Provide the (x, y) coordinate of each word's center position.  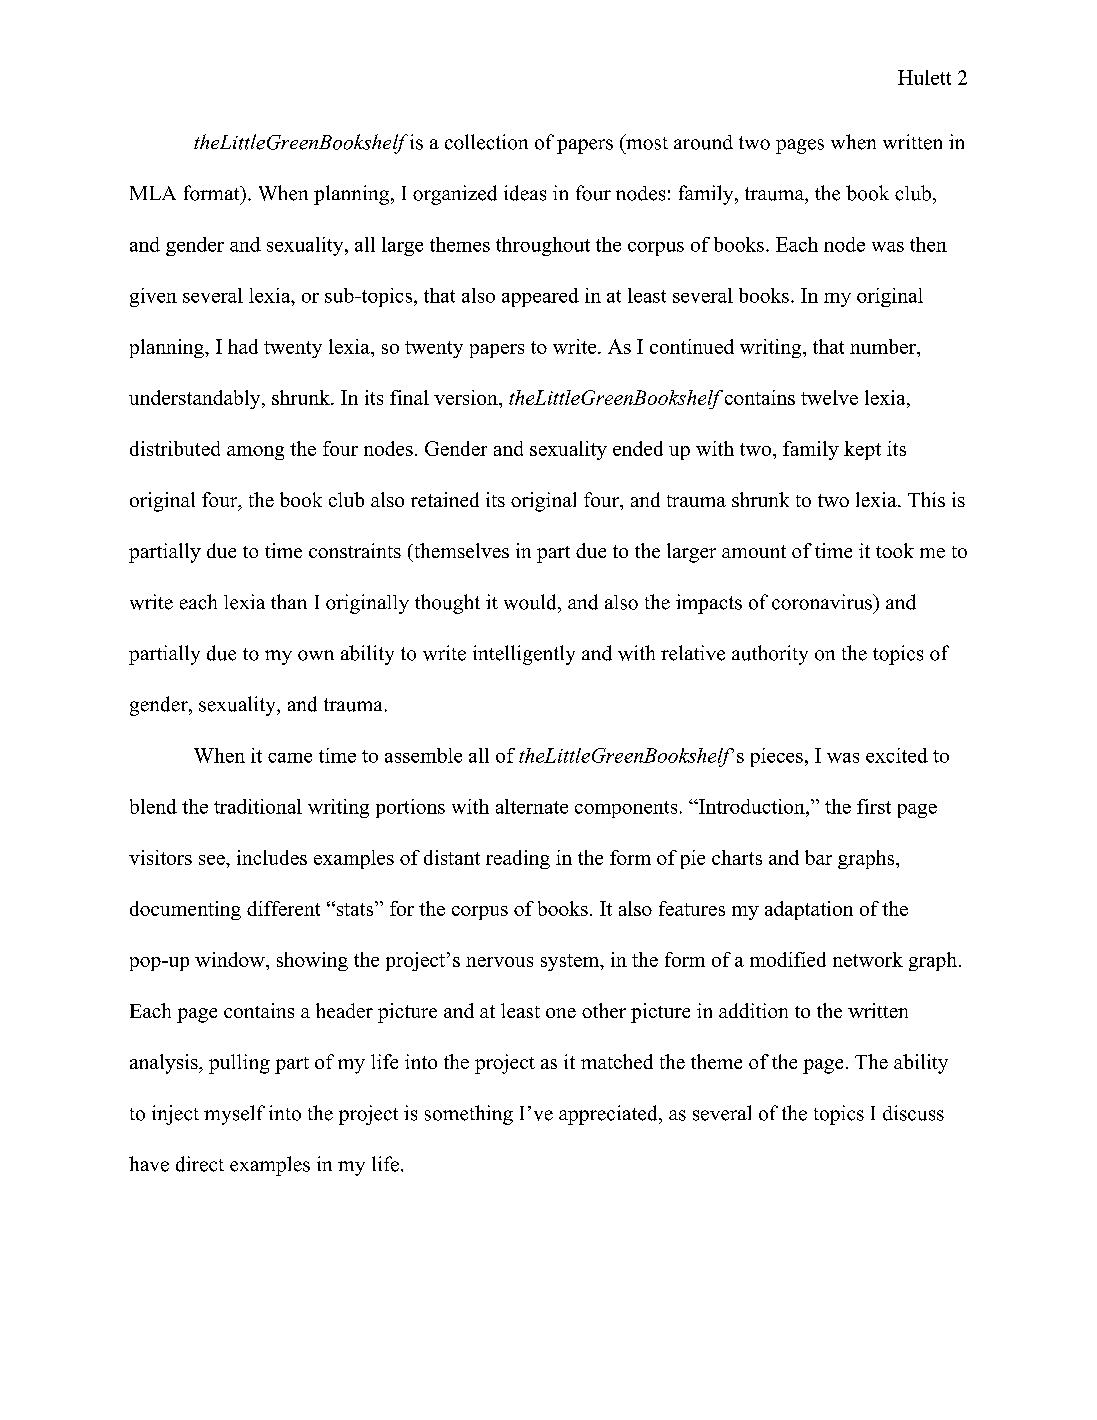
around (703, 142)
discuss (913, 1113)
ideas (525, 193)
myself (234, 1115)
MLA (153, 193)
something (469, 1115)
